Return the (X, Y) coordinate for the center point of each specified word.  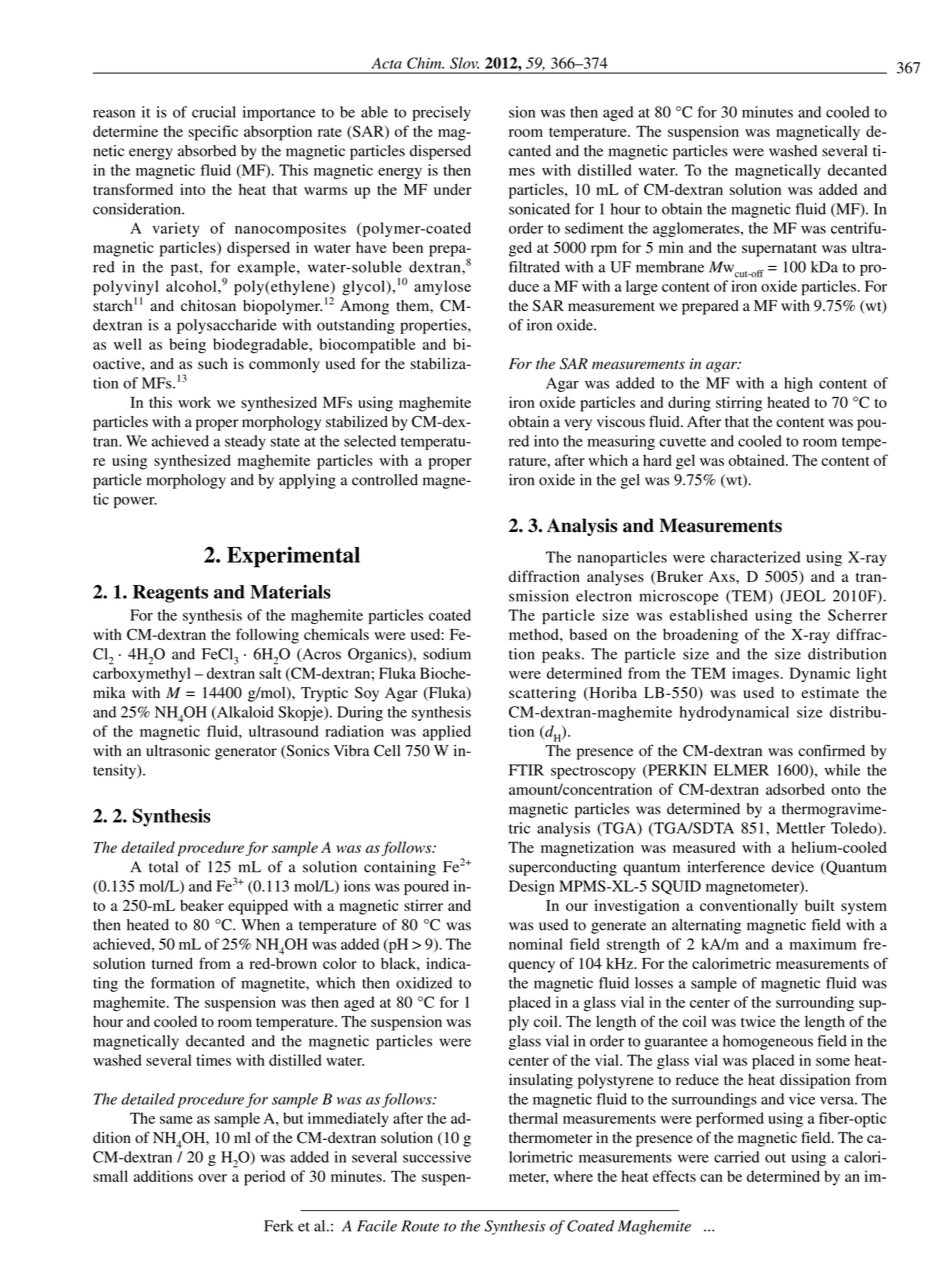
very (578, 425)
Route (420, 1226)
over (212, 1178)
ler (816, 828)
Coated (590, 1226)
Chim (425, 63)
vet (685, 442)
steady (245, 442)
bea (191, 905)
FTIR (526, 770)
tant (805, 248)
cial (224, 112)
